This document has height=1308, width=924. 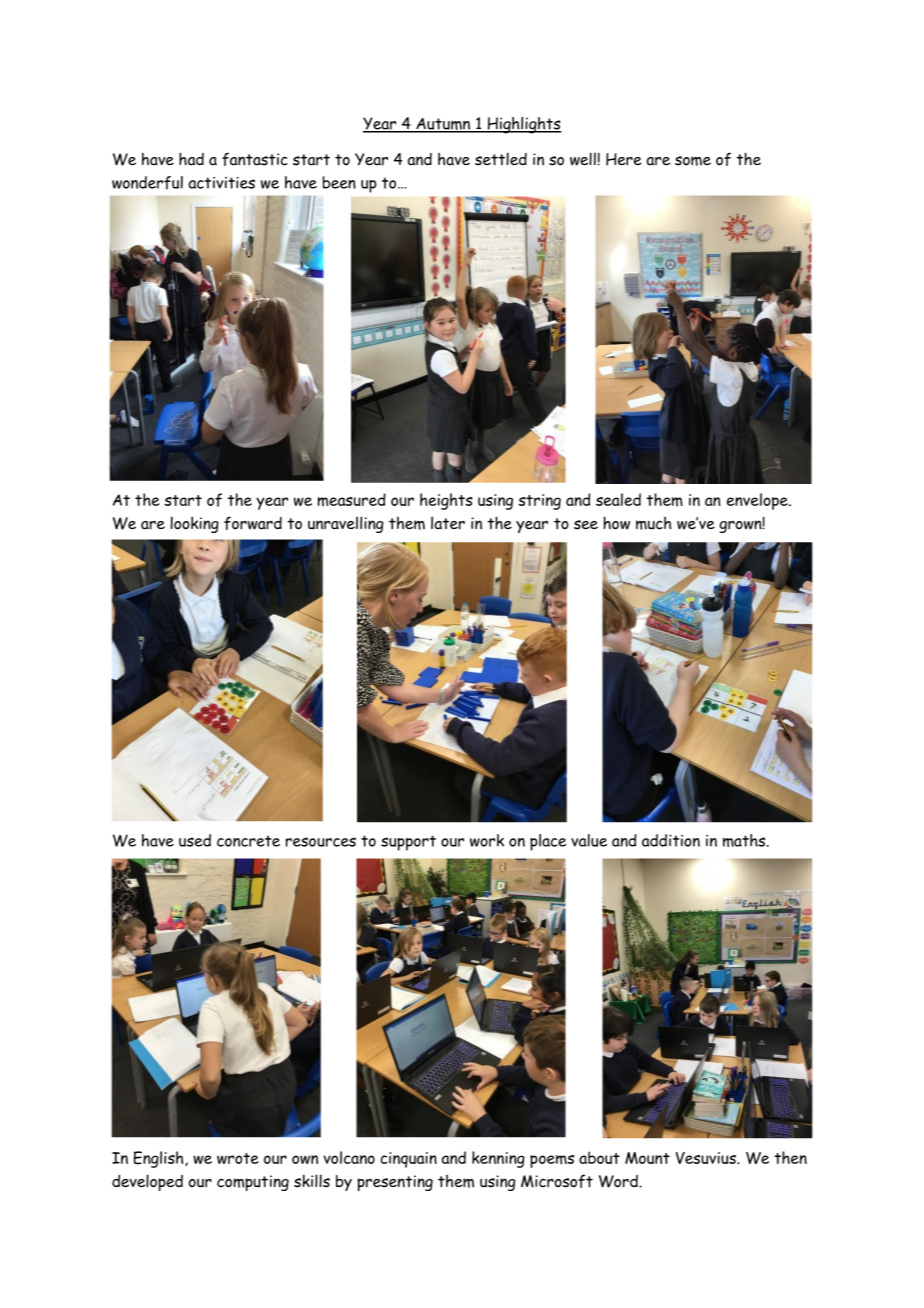 I want to click on used, so click(x=195, y=840).
